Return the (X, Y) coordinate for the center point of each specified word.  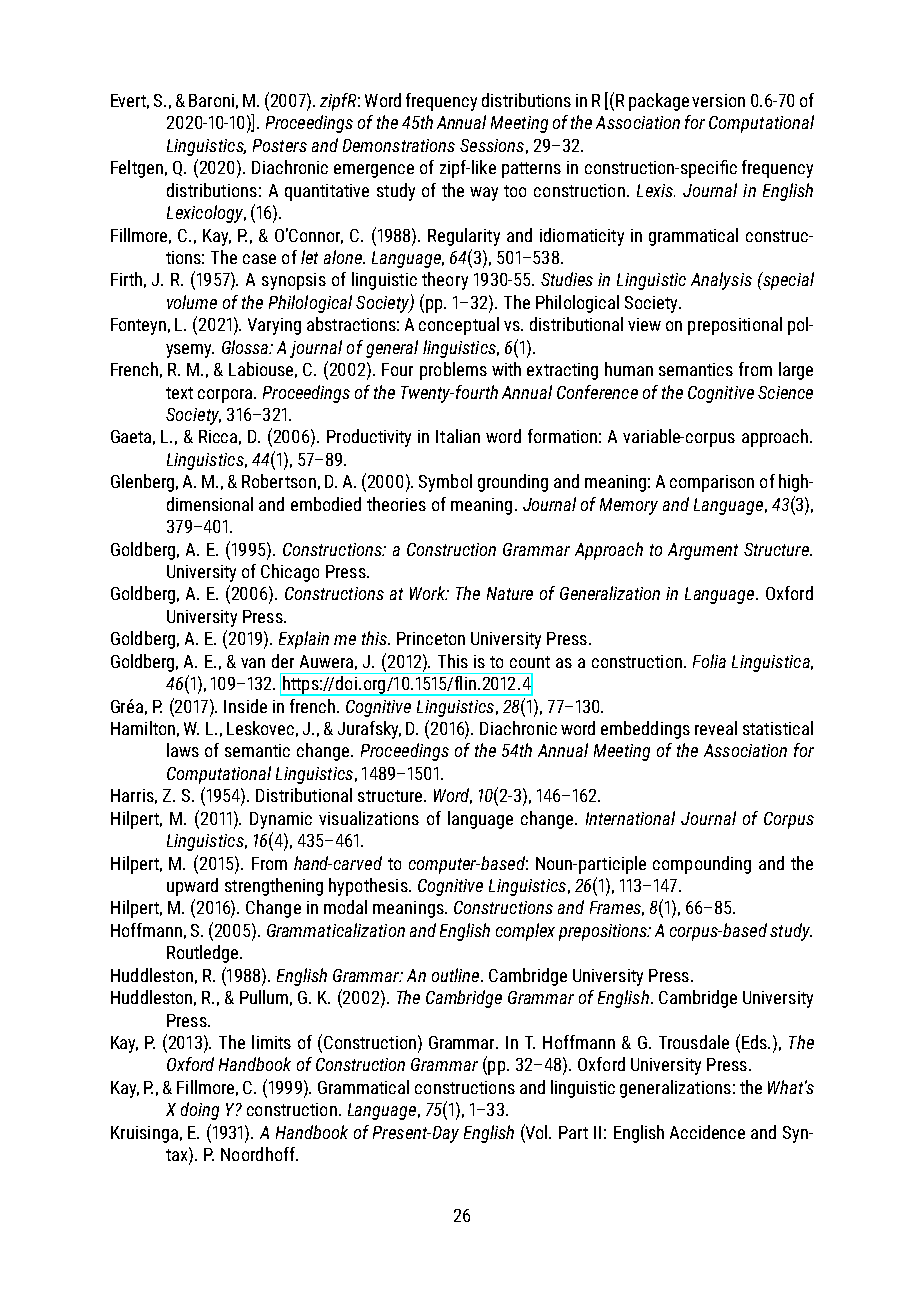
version (718, 100)
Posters (280, 145)
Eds (755, 1042)
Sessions (492, 145)
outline (457, 975)
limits (271, 1042)
